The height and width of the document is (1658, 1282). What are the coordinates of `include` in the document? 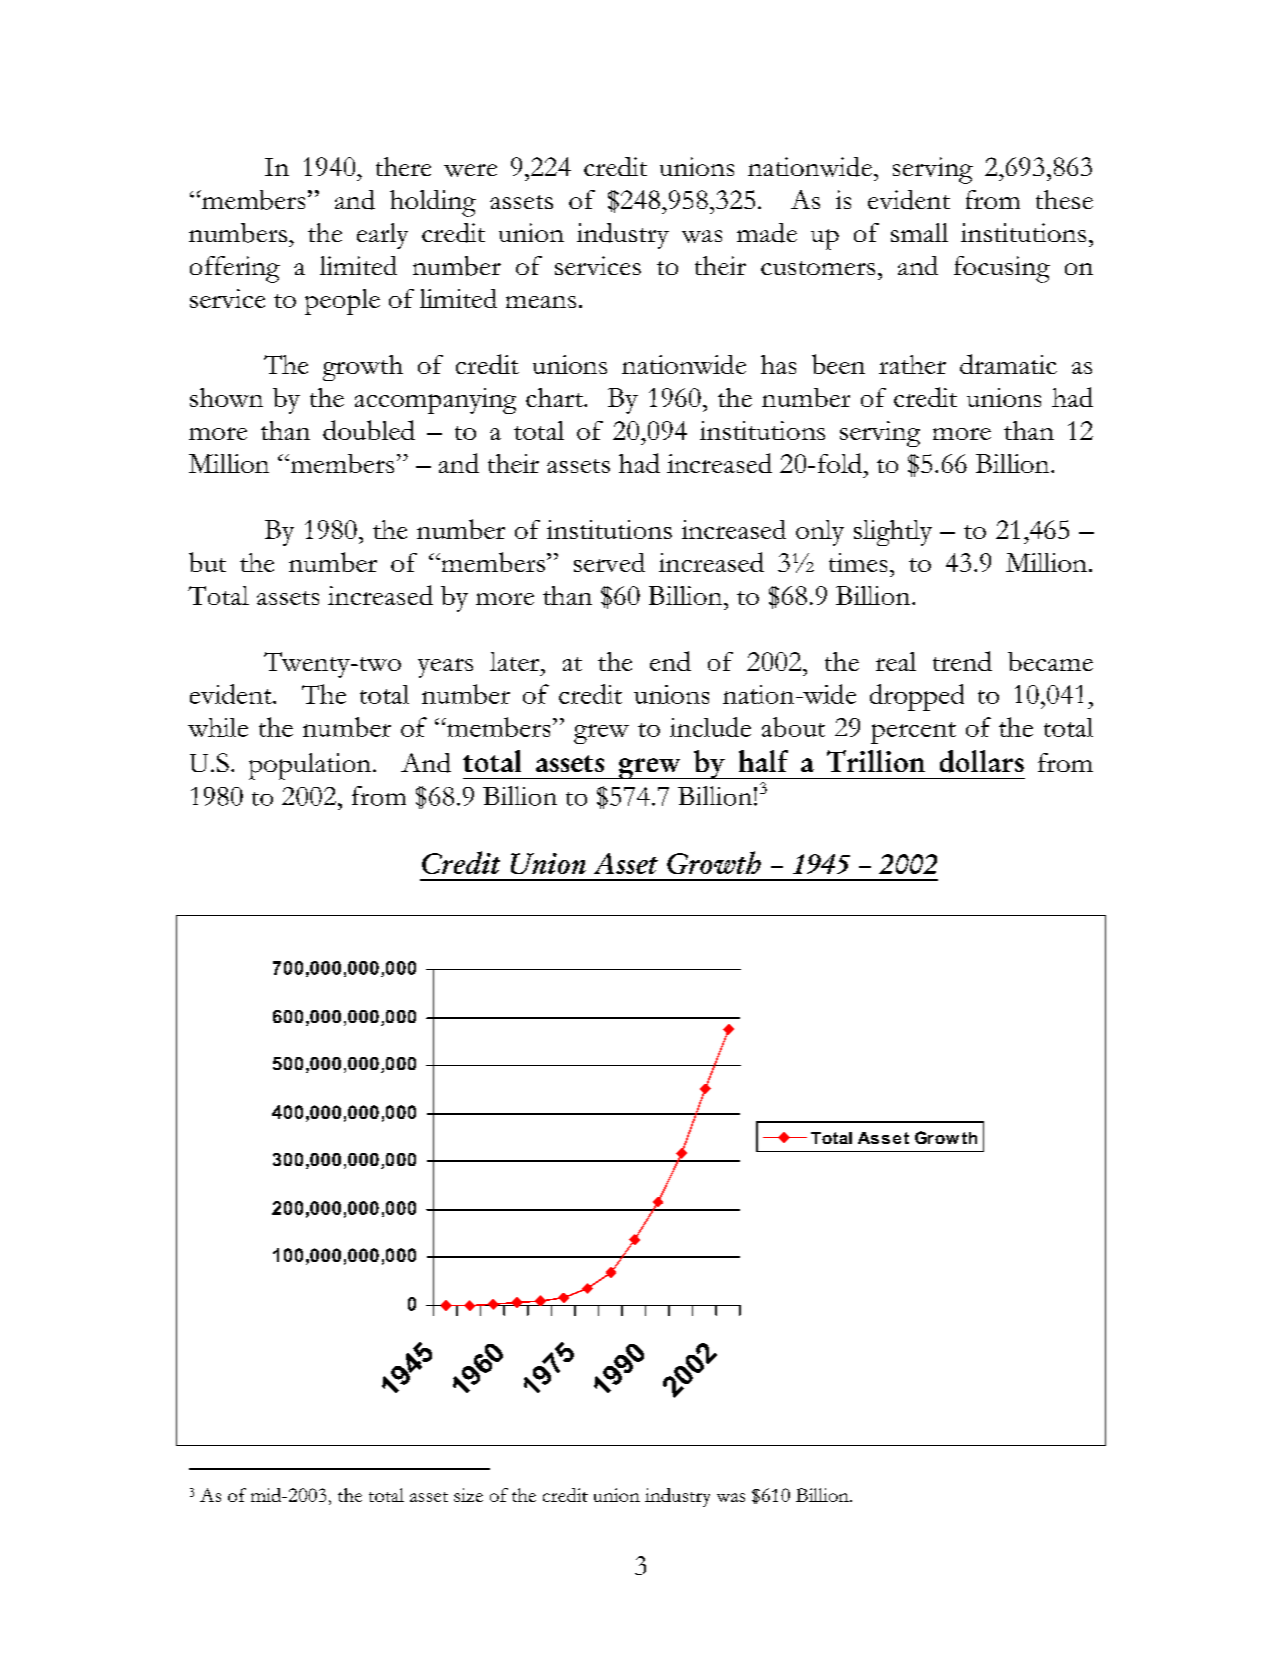 It's located at (710, 727).
